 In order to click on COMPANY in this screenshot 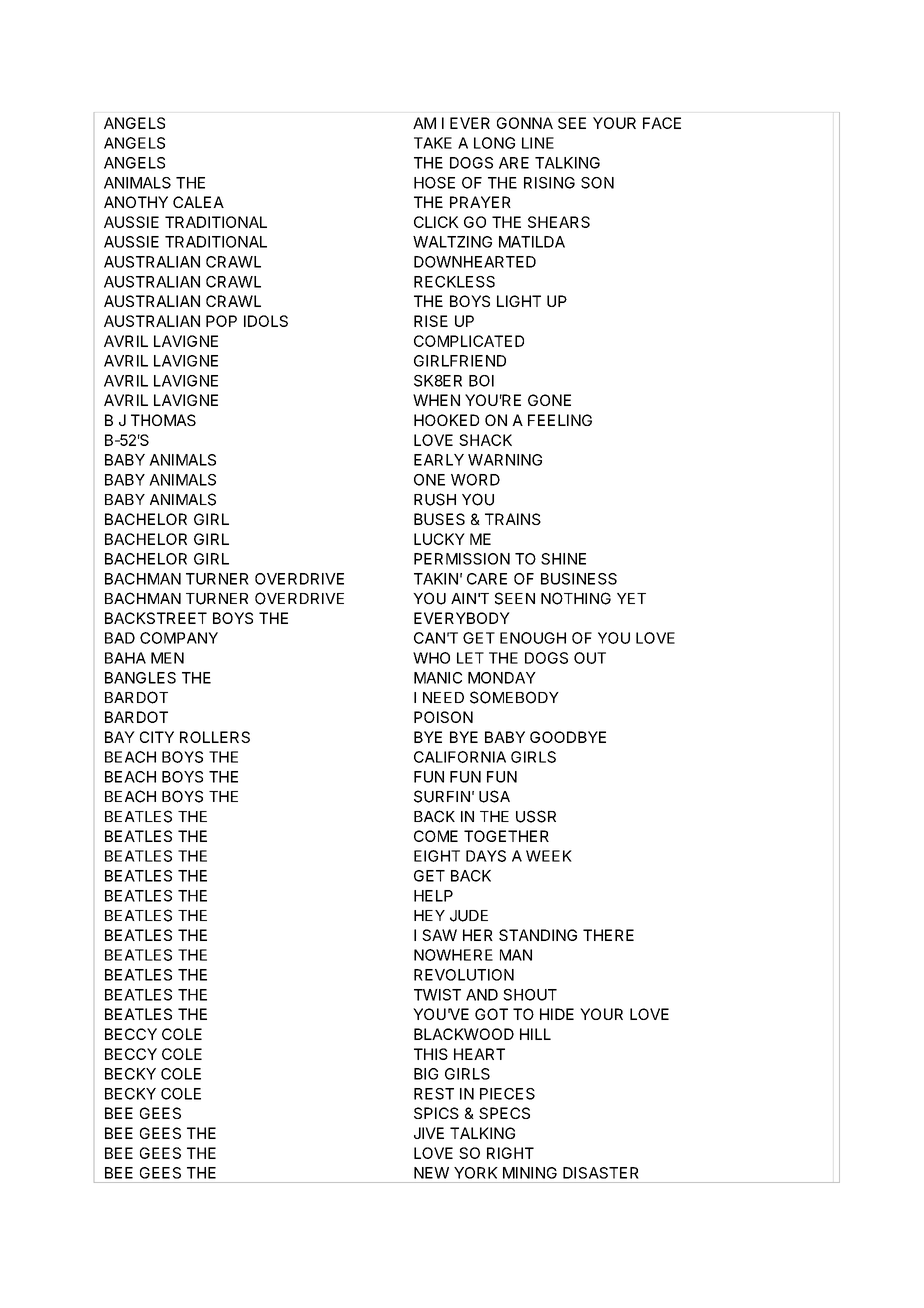, I will do `click(179, 638)`.
